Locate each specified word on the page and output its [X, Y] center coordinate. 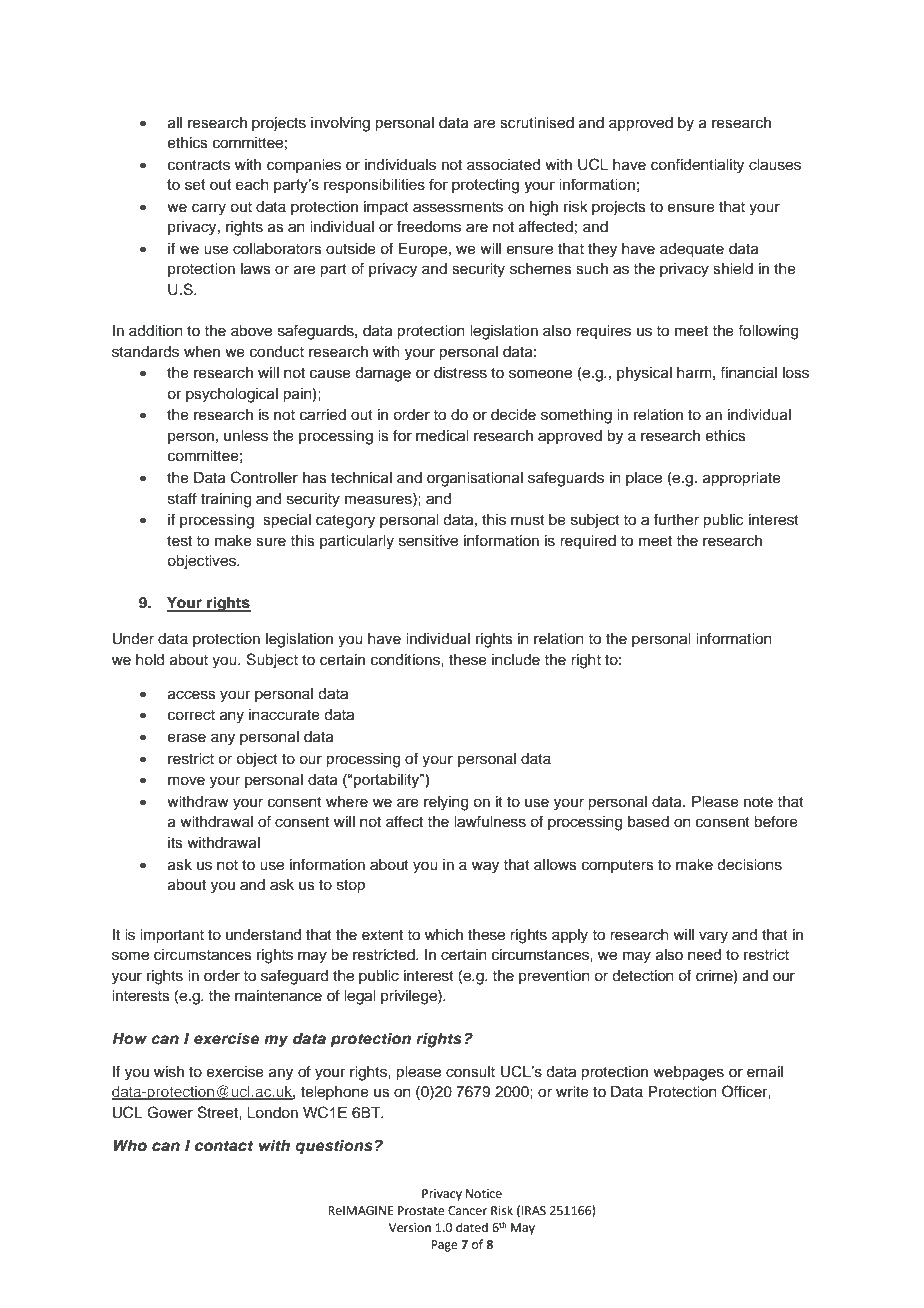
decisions [749, 865]
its [175, 843]
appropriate [742, 479]
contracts [199, 165]
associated [503, 165]
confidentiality [697, 166]
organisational [475, 479]
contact [224, 1146]
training [226, 500]
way [485, 867]
